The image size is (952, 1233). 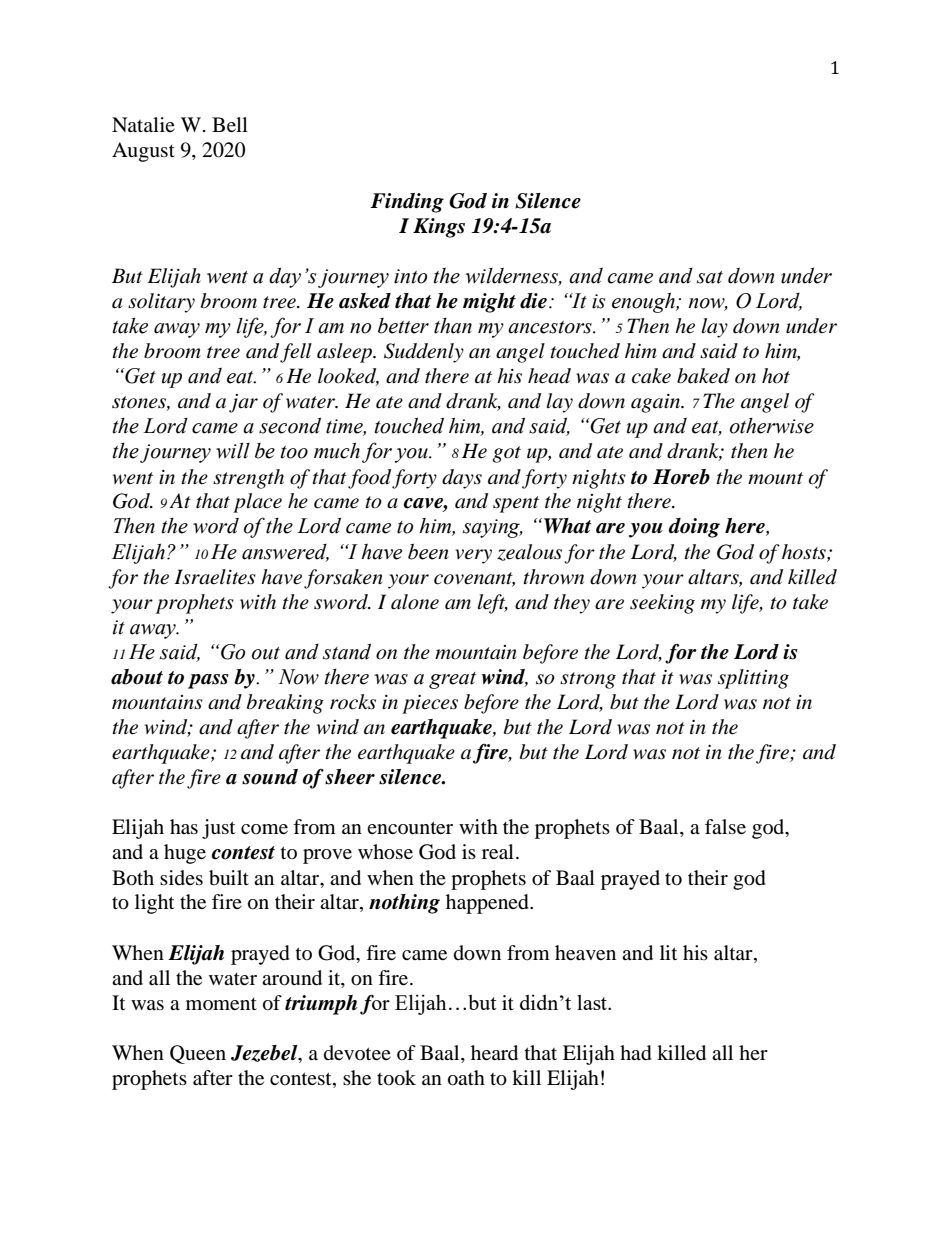 I want to click on sat, so click(x=710, y=277).
